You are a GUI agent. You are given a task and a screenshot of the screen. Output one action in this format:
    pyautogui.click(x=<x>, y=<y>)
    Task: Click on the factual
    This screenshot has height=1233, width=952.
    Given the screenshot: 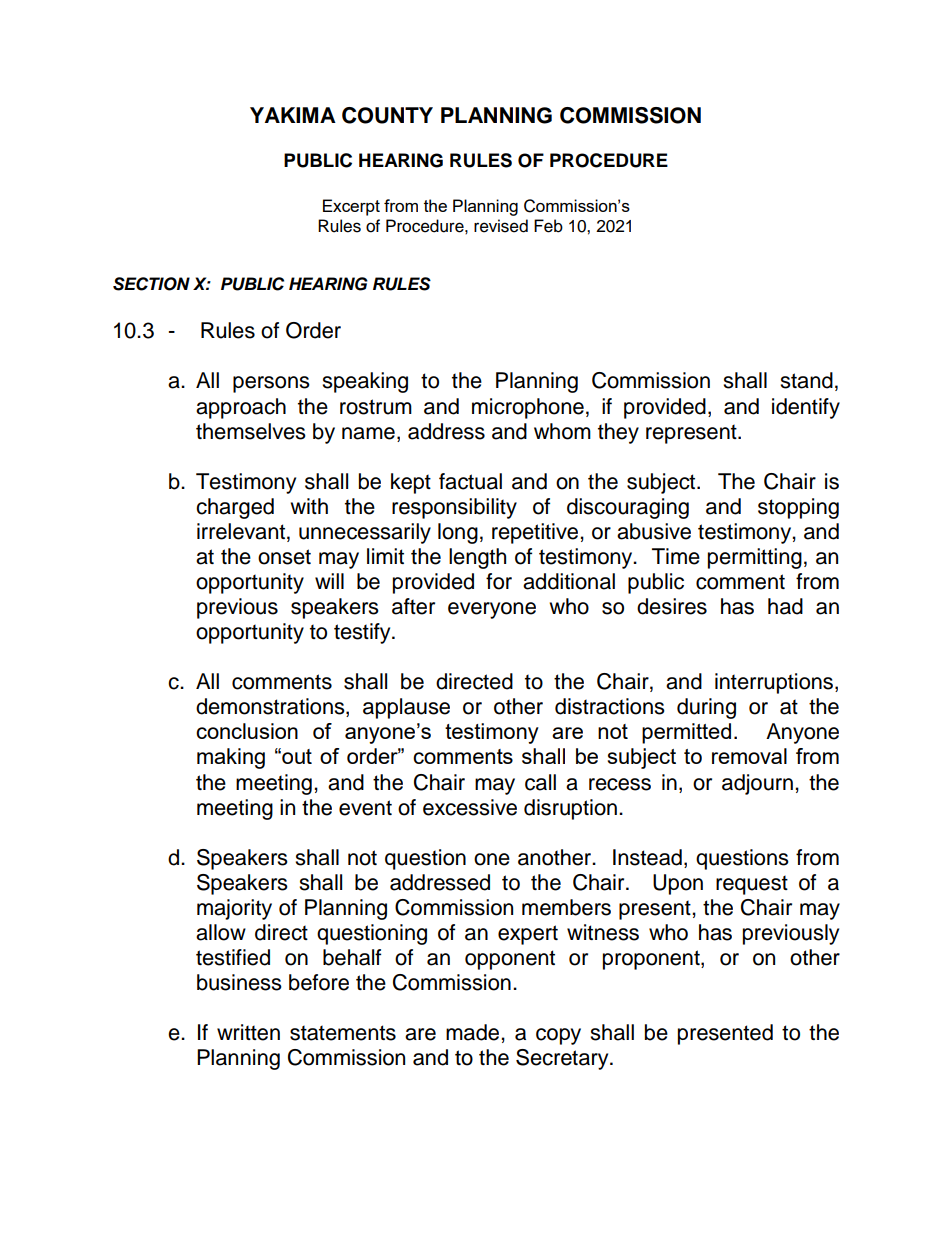 What is the action you would take?
    pyautogui.click(x=470, y=481)
